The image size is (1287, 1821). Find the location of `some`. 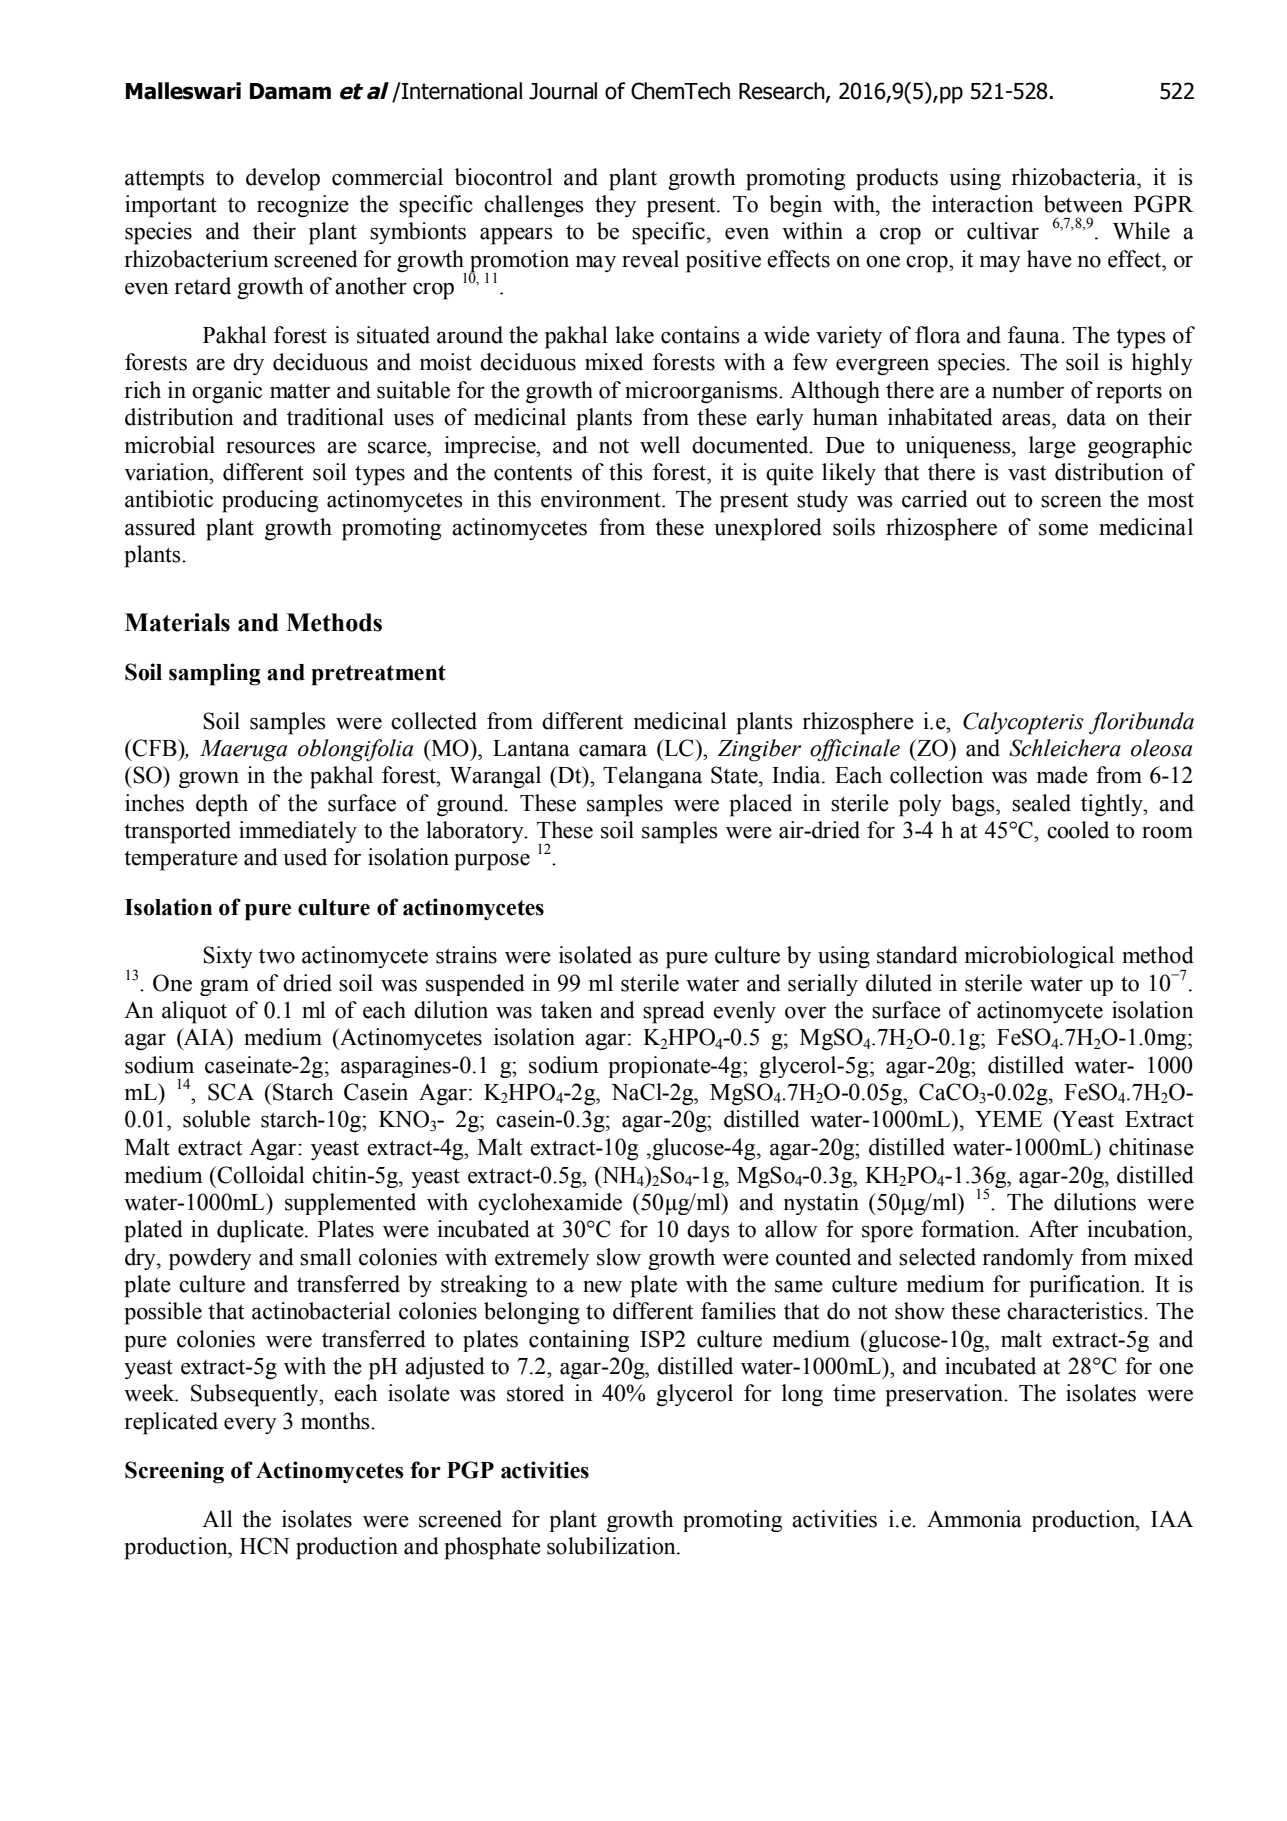

some is located at coordinates (1063, 530).
